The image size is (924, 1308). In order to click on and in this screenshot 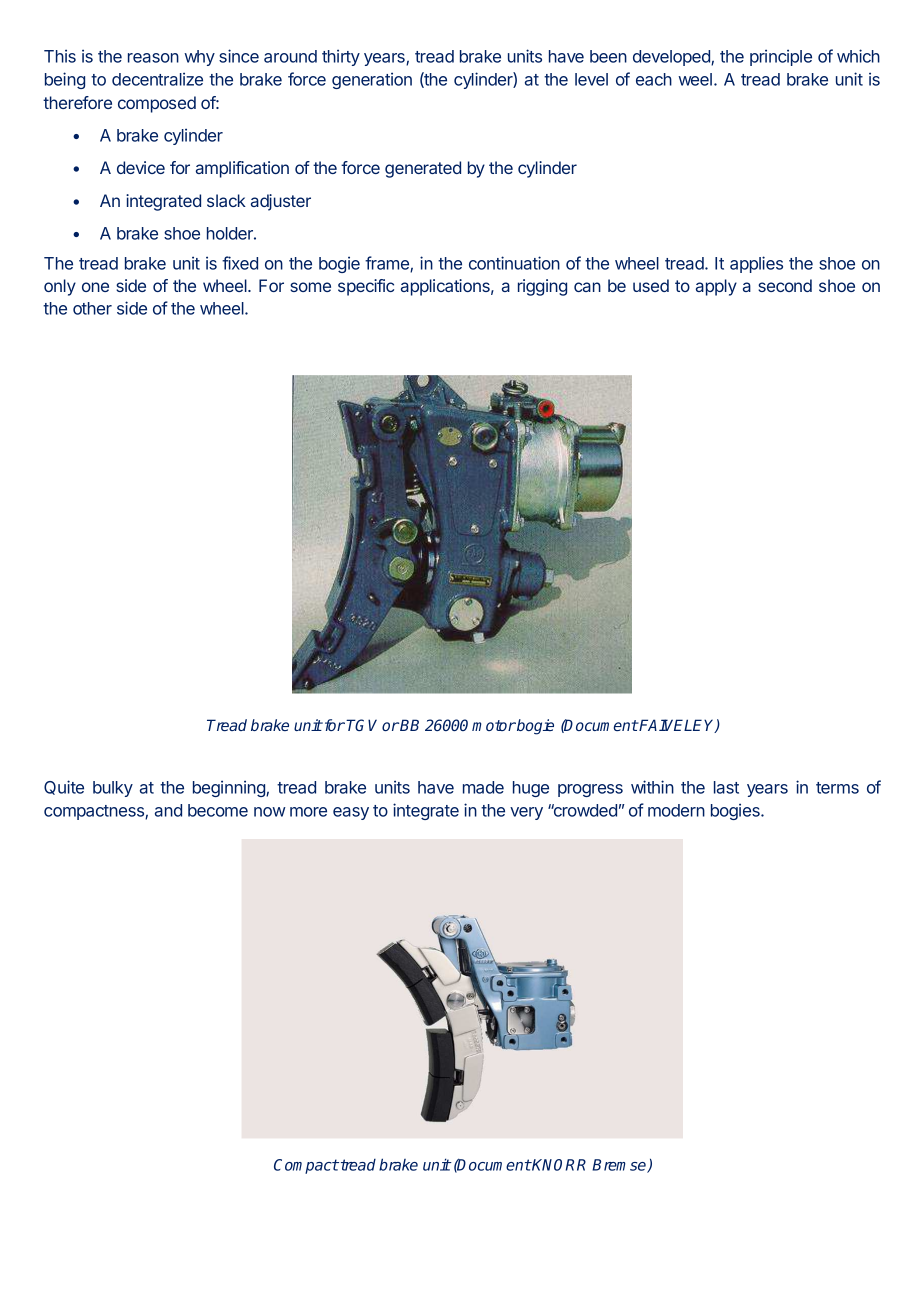, I will do `click(168, 810)`.
